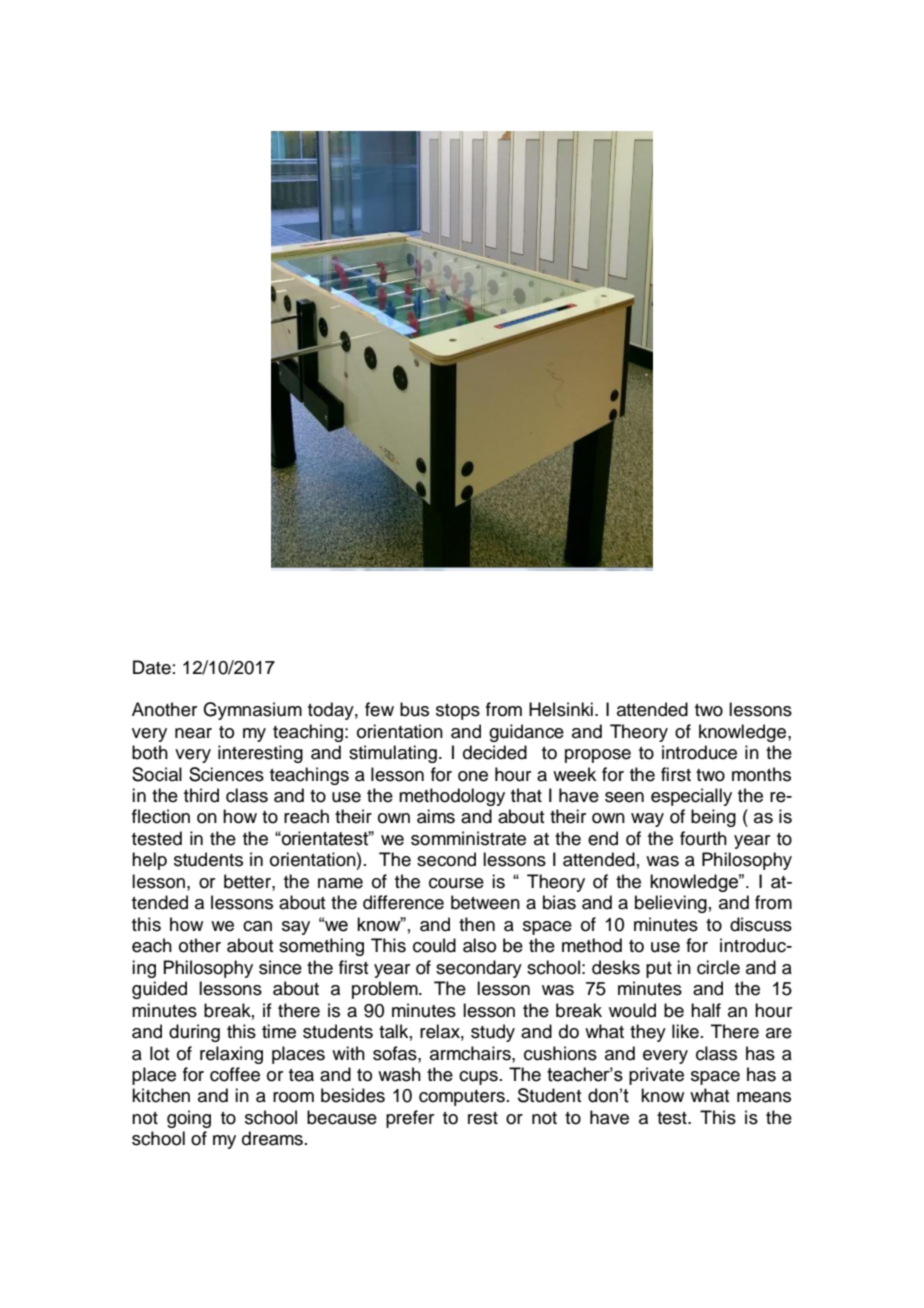 The image size is (924, 1308). Describe the element at coordinates (561, 709) in the screenshot. I see `Helsinki` at that location.
